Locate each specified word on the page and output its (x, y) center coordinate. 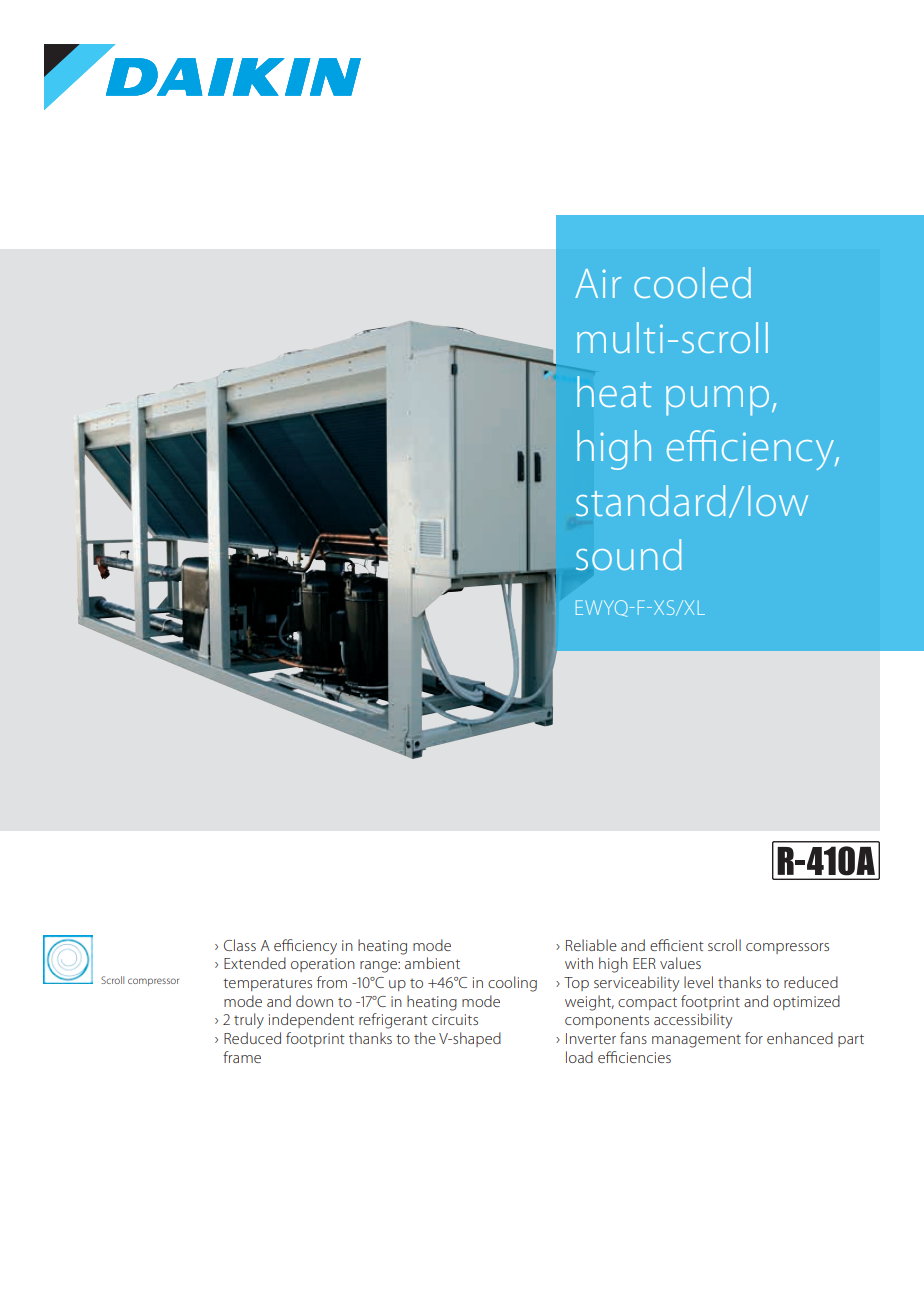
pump (717, 401)
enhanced (800, 1038)
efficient (677, 945)
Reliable (591, 945)
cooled (692, 282)
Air (598, 283)
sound (629, 554)
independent (311, 1020)
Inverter (591, 1038)
